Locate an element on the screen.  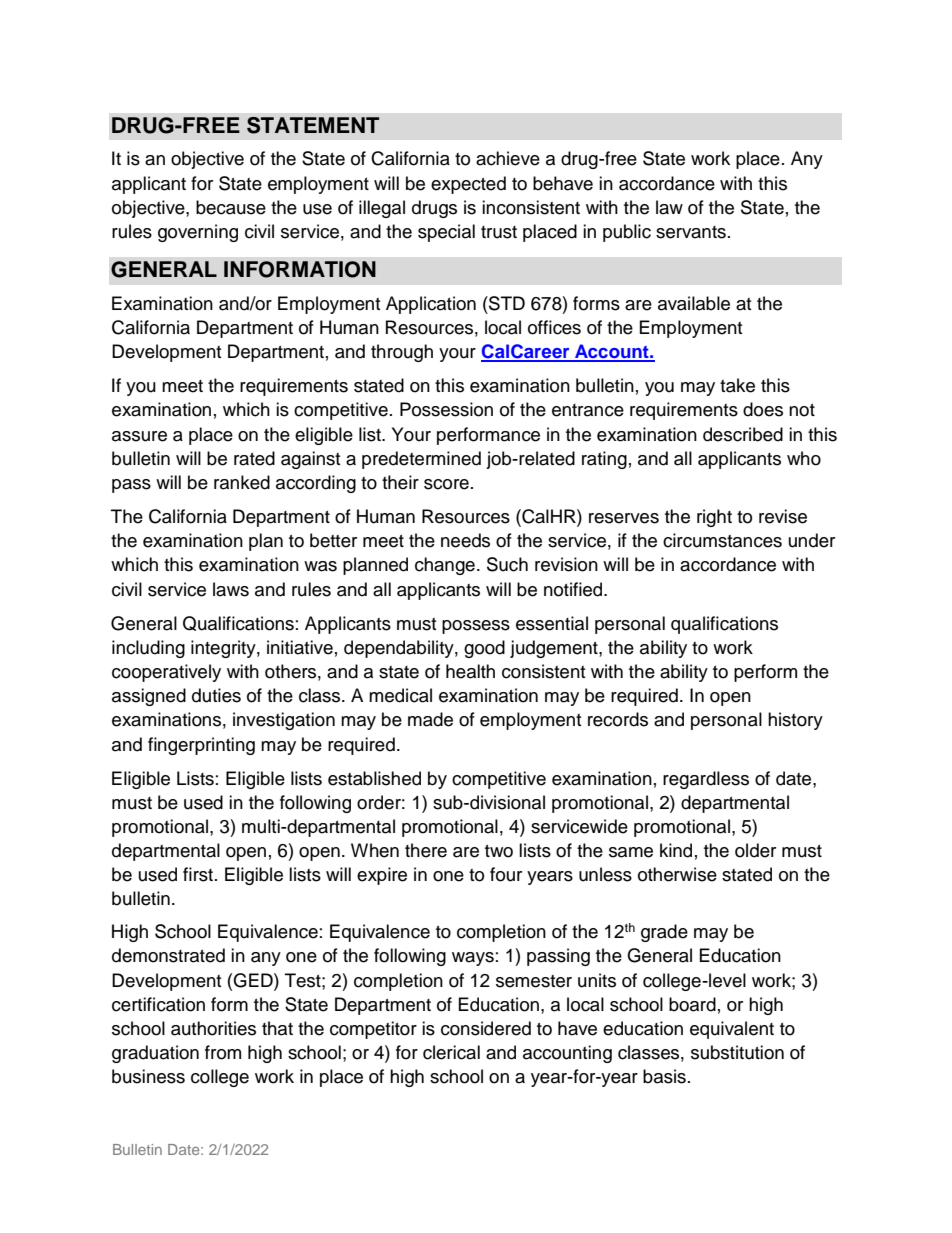
servants is located at coordinates (691, 232).
